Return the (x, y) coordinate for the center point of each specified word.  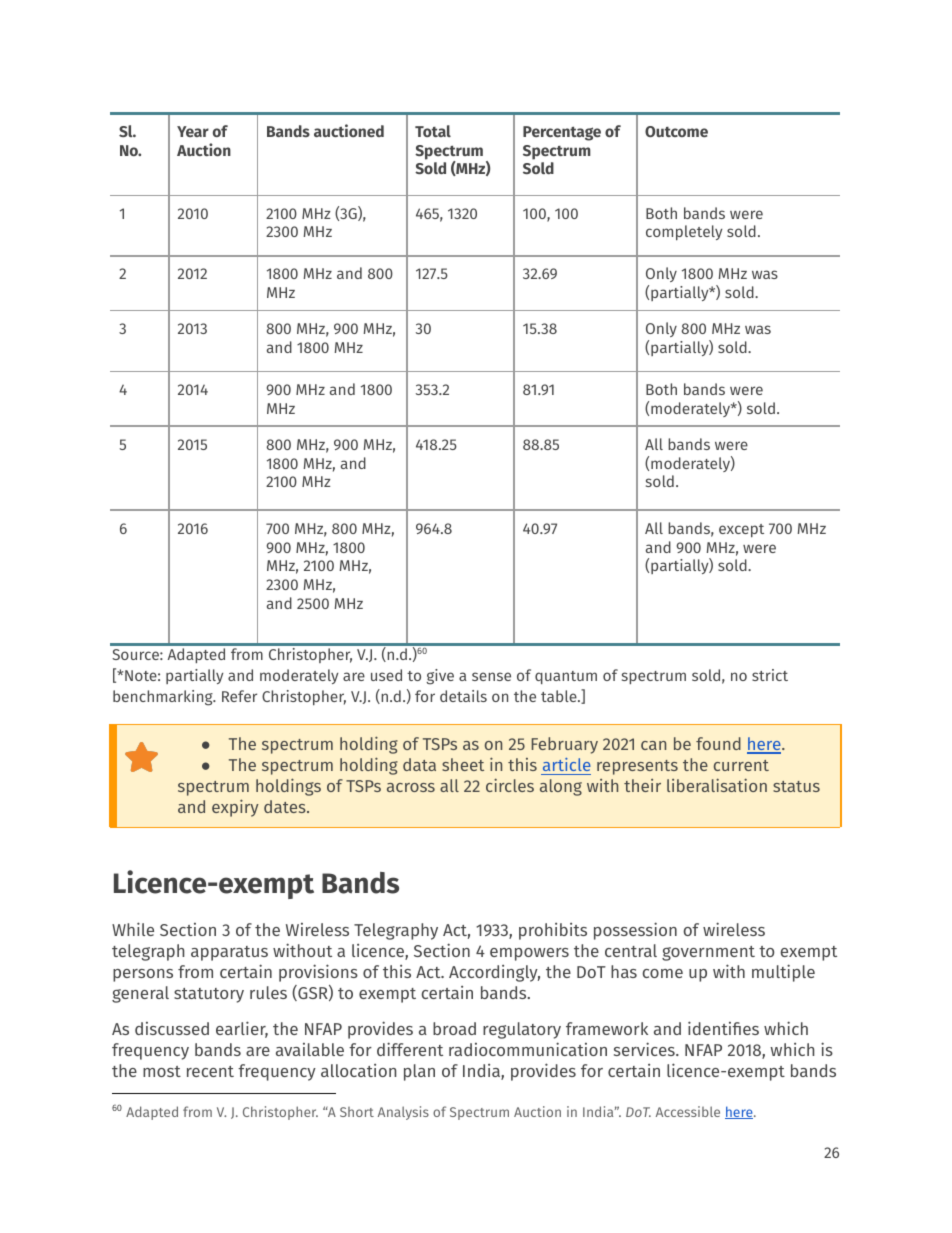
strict (770, 675)
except (741, 530)
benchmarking (164, 698)
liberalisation (717, 785)
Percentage (562, 133)
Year (193, 131)
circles (510, 785)
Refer (239, 696)
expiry (235, 808)
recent (210, 1071)
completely (684, 232)
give (440, 677)
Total (433, 131)
